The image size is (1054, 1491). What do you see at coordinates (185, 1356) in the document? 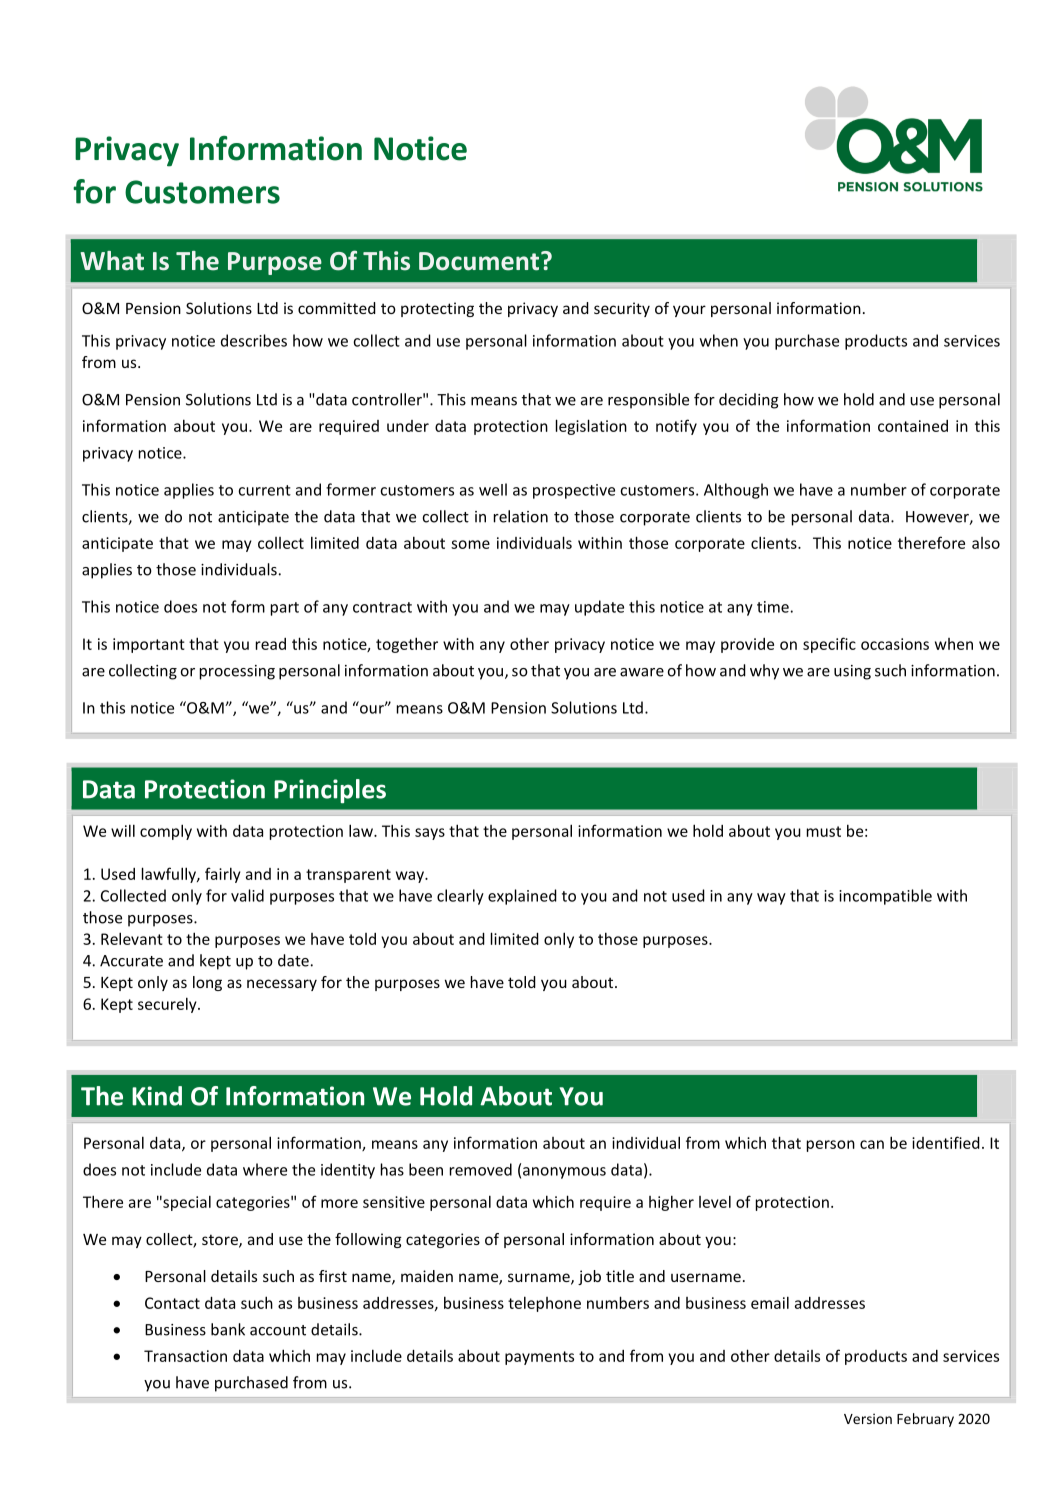
I see `Transaction` at bounding box center [185, 1356].
